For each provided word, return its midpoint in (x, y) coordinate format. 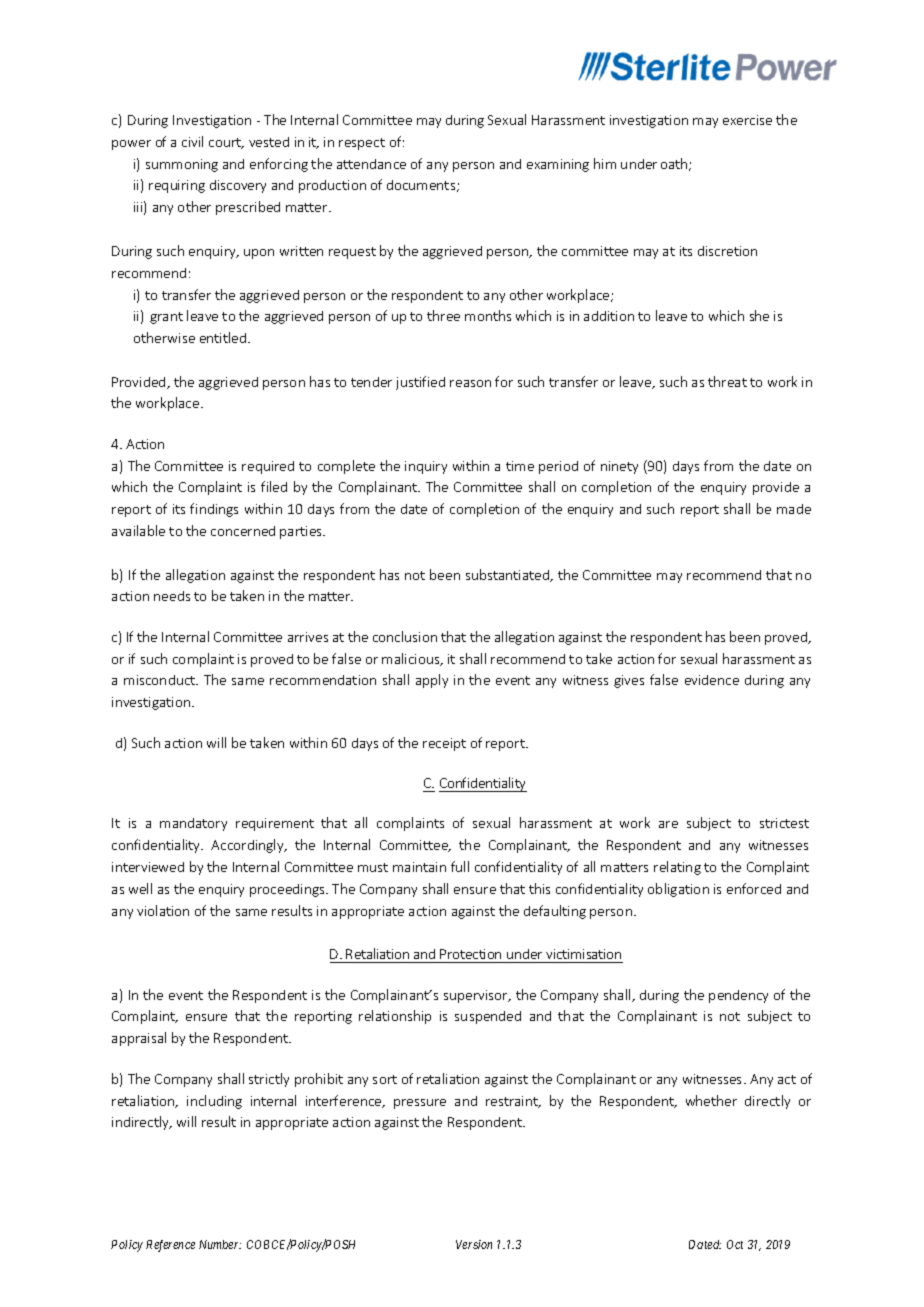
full (460, 866)
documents (422, 186)
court (226, 143)
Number (220, 1244)
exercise (747, 120)
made (794, 509)
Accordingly (248, 846)
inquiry (426, 467)
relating (677, 868)
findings (214, 510)
